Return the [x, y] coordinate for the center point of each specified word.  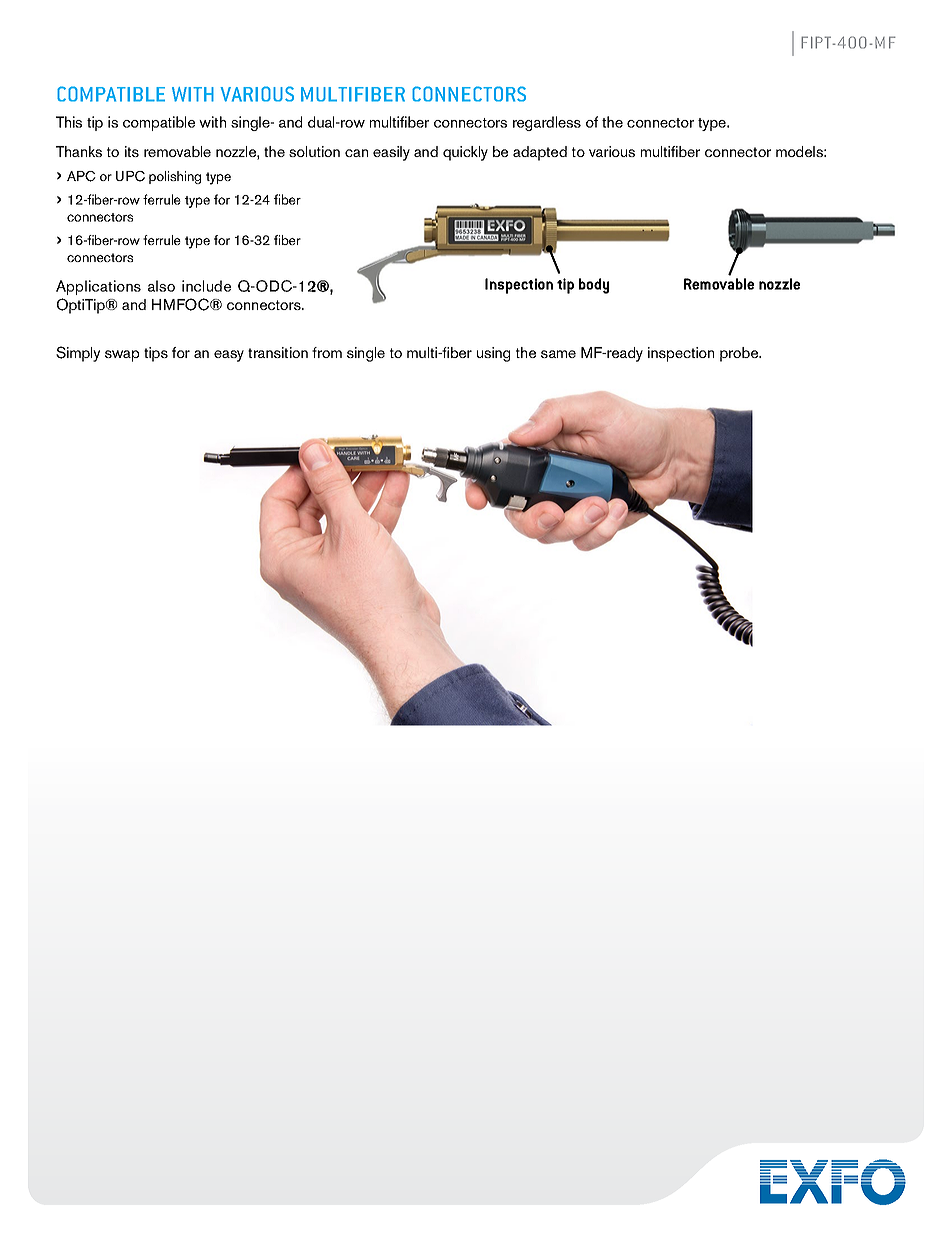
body [594, 286]
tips [156, 354]
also [161, 286]
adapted [540, 153]
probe [740, 354]
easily [391, 153]
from [327, 352]
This [69, 122]
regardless [547, 123]
